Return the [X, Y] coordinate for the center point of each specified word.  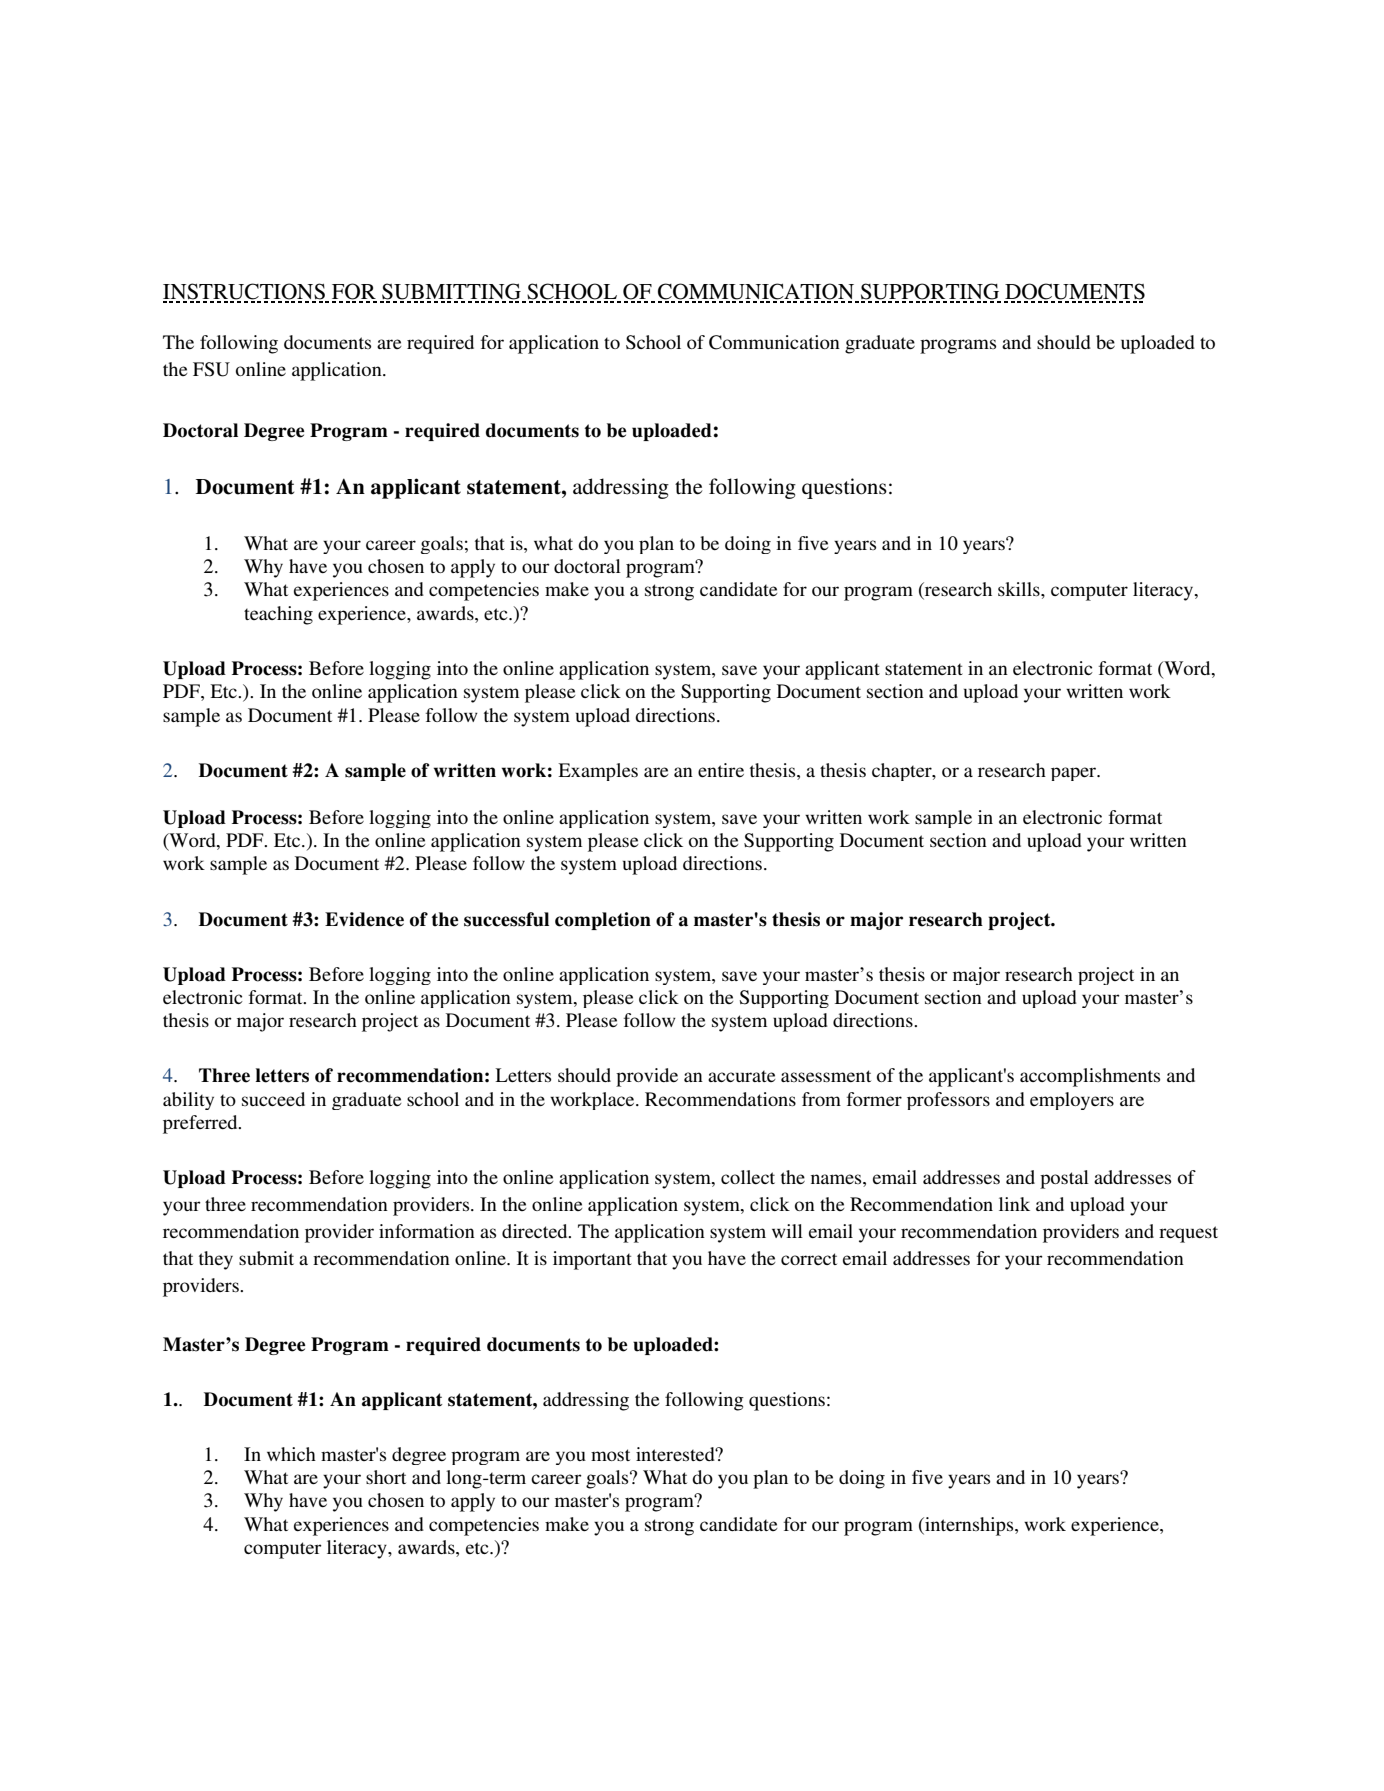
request [1188, 1234]
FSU [211, 369]
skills [1020, 589]
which [291, 1454]
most [610, 1455]
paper [1075, 774]
